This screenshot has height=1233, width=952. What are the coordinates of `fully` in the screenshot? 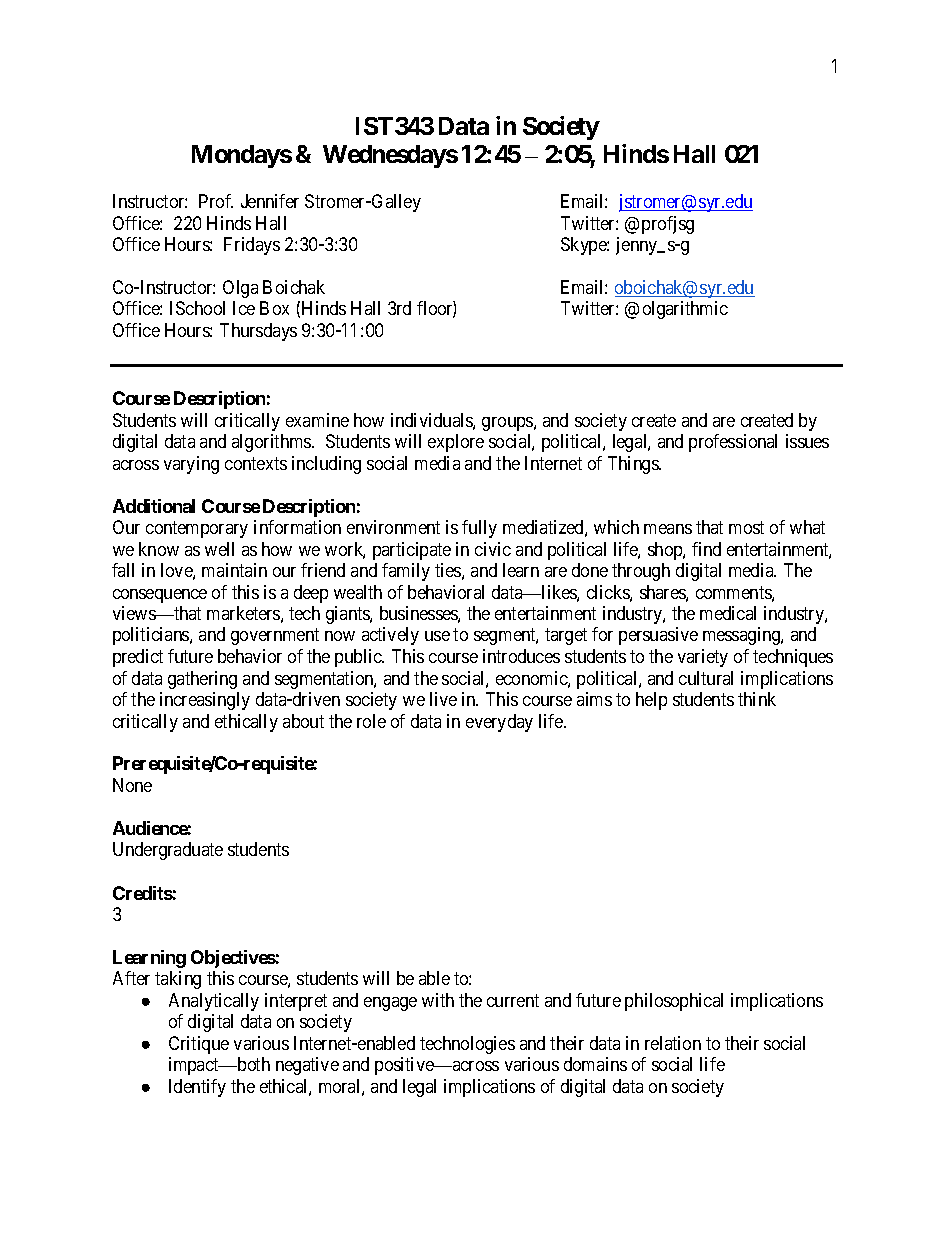 It's located at (479, 529).
